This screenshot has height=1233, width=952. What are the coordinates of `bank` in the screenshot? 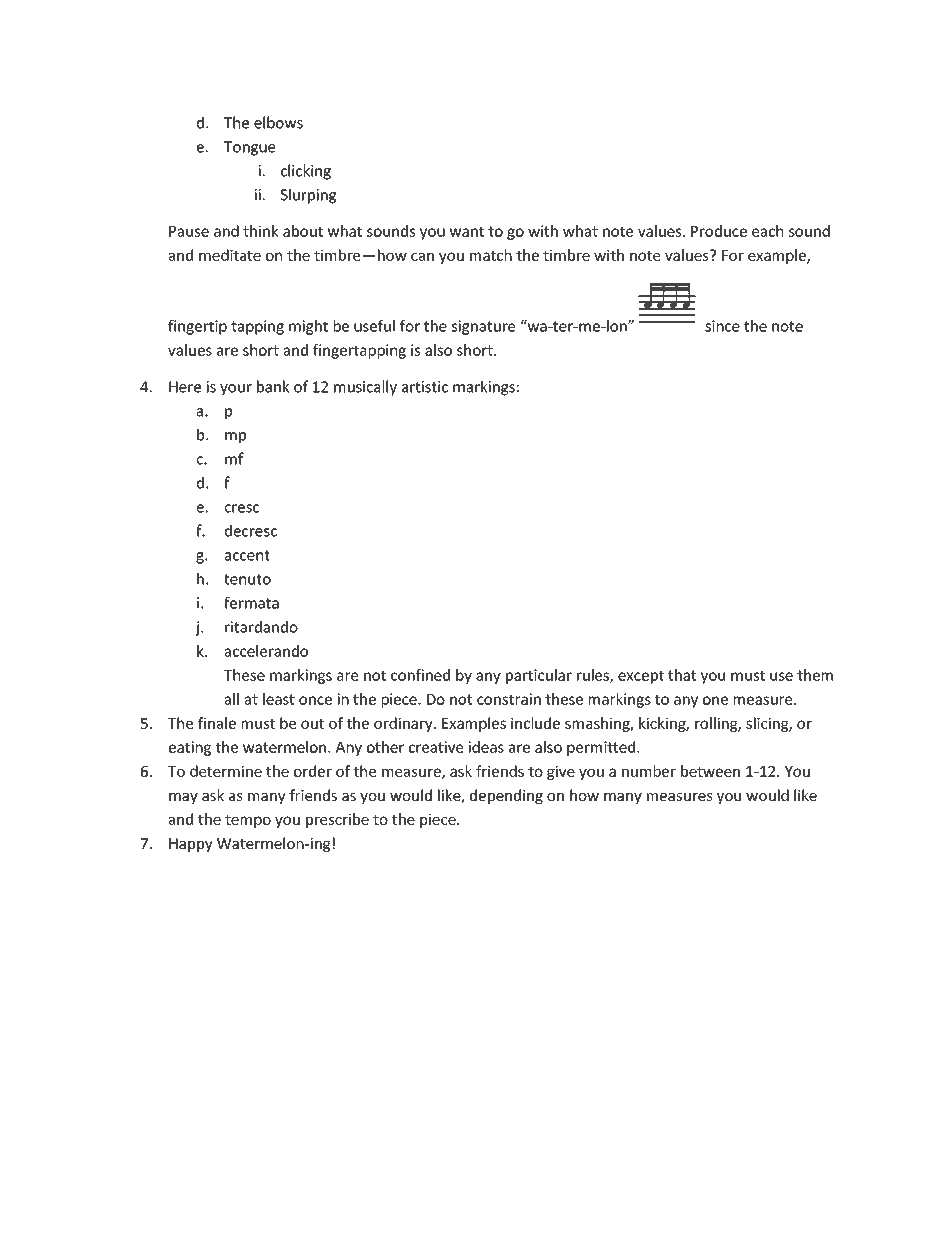 It's located at (273, 386).
